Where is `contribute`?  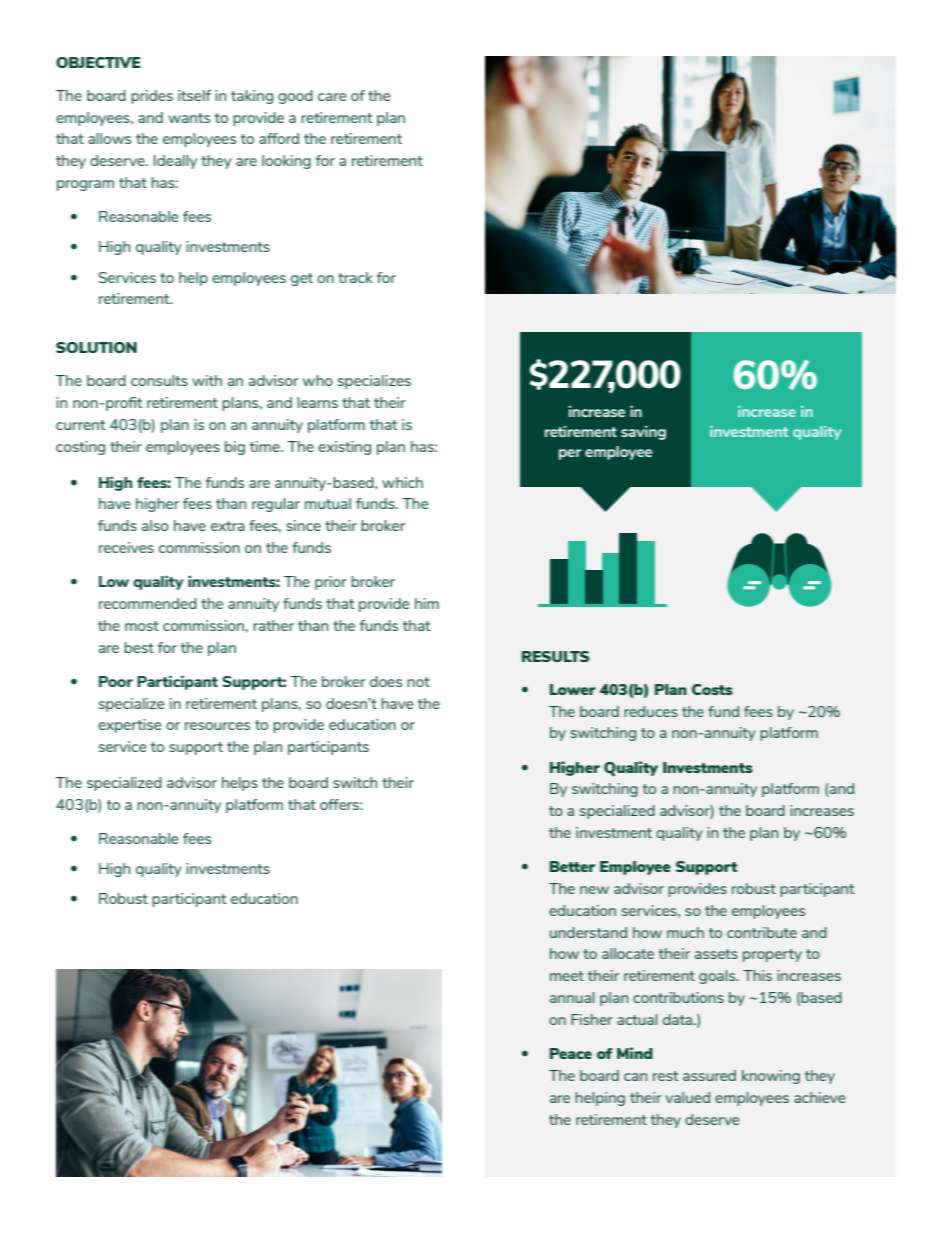
contribute is located at coordinates (762, 932).
